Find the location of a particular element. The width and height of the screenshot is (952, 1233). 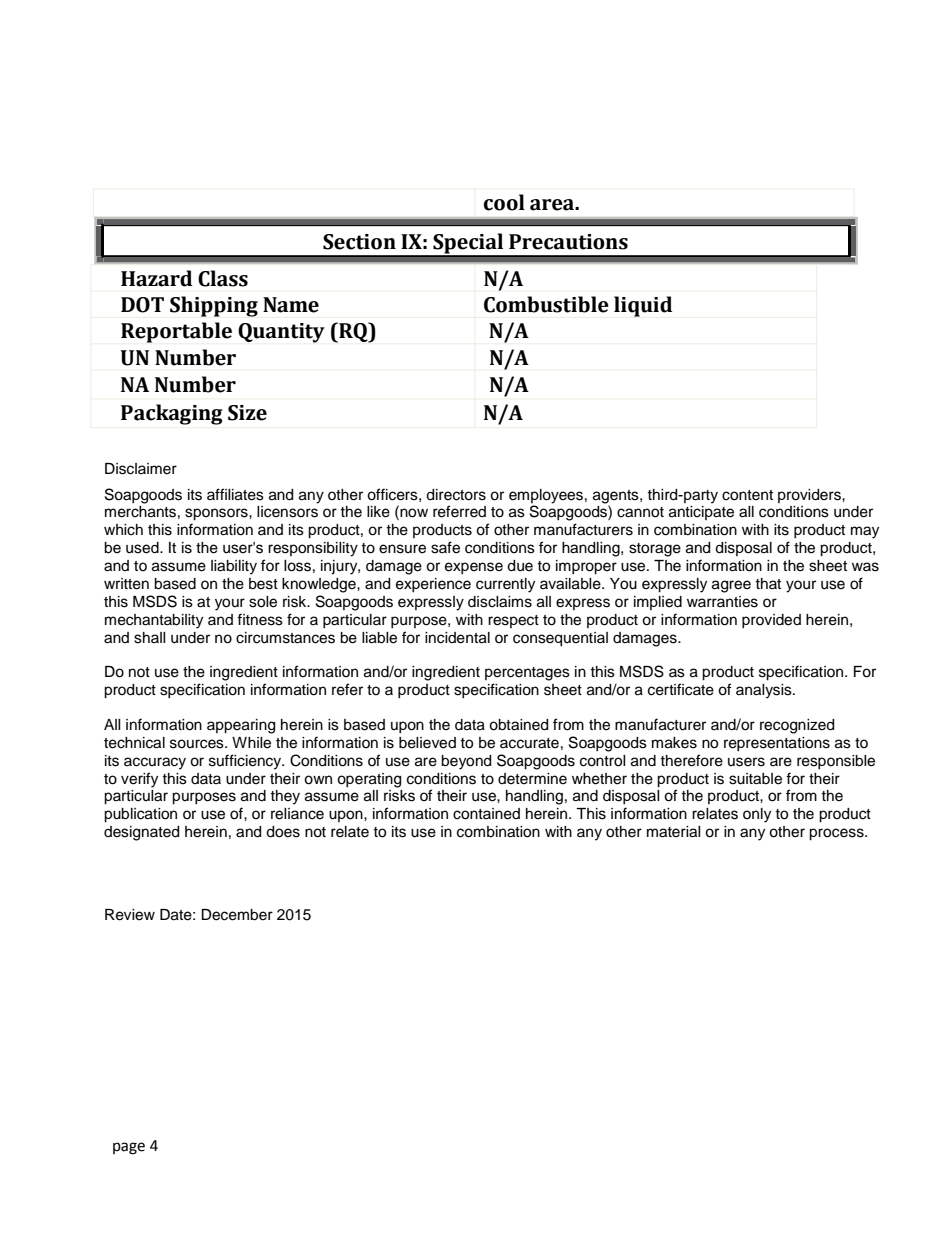

contained is located at coordinates (486, 814).
